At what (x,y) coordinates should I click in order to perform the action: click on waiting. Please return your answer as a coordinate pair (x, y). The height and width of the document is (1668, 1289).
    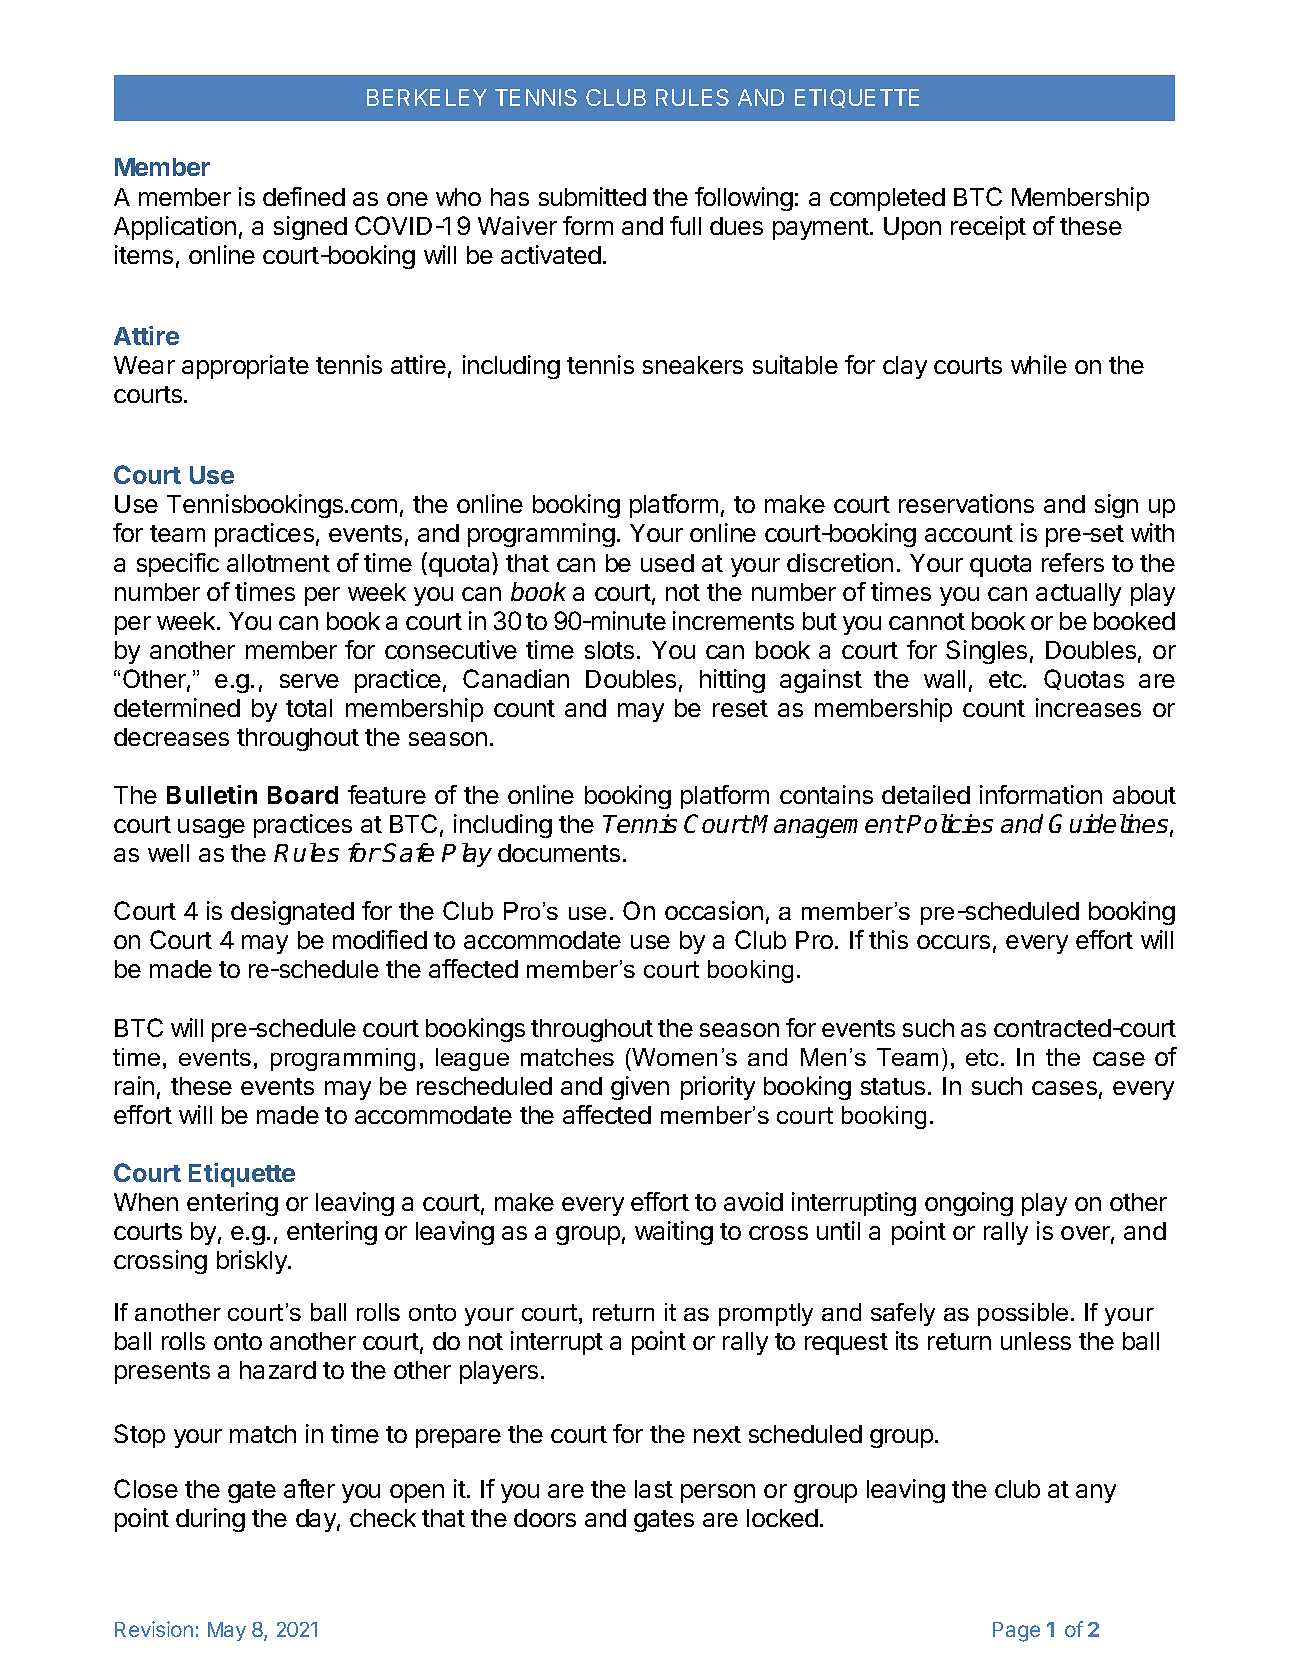
    Looking at the image, I should click on (674, 1233).
